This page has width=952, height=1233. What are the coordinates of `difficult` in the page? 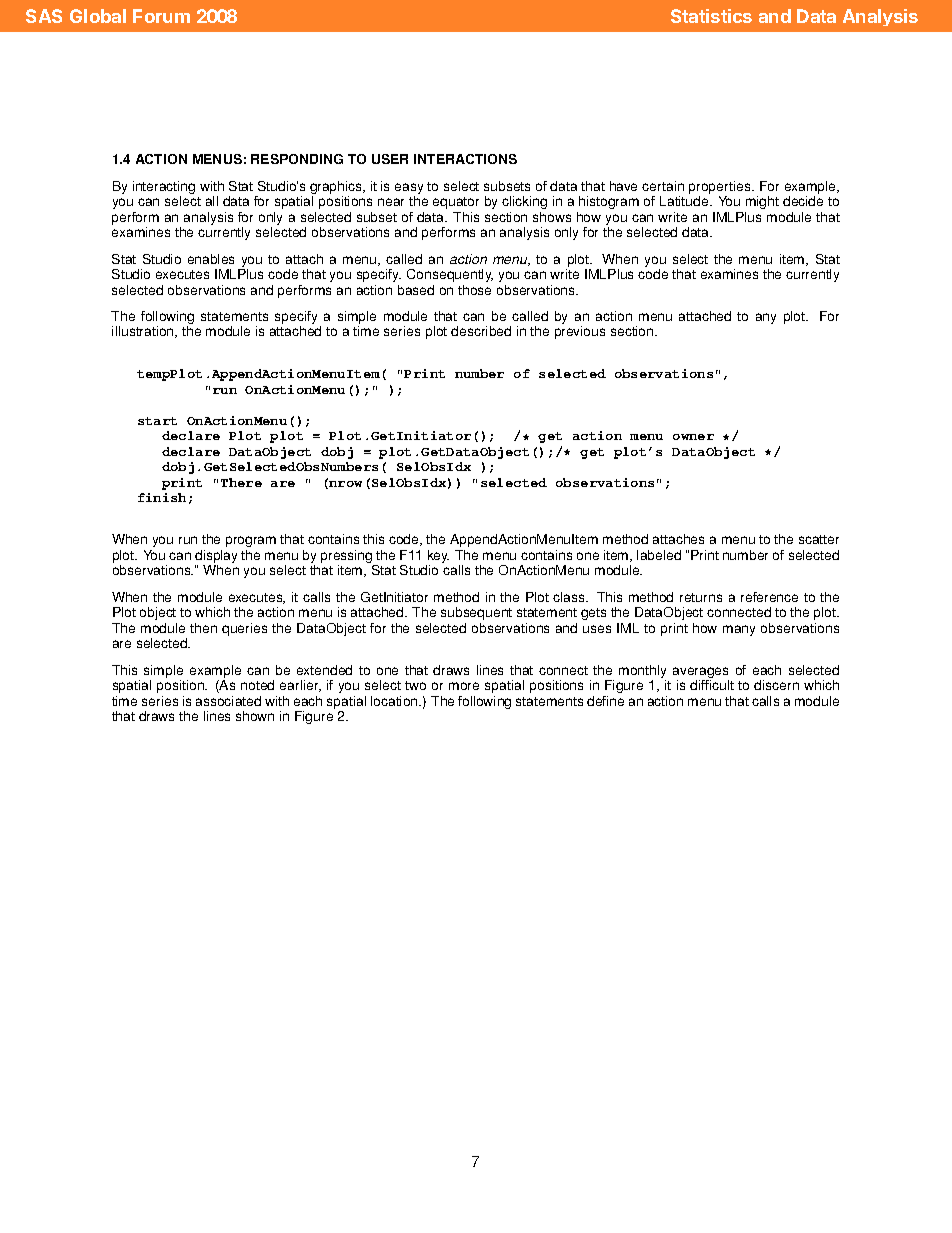 It's located at (712, 685).
